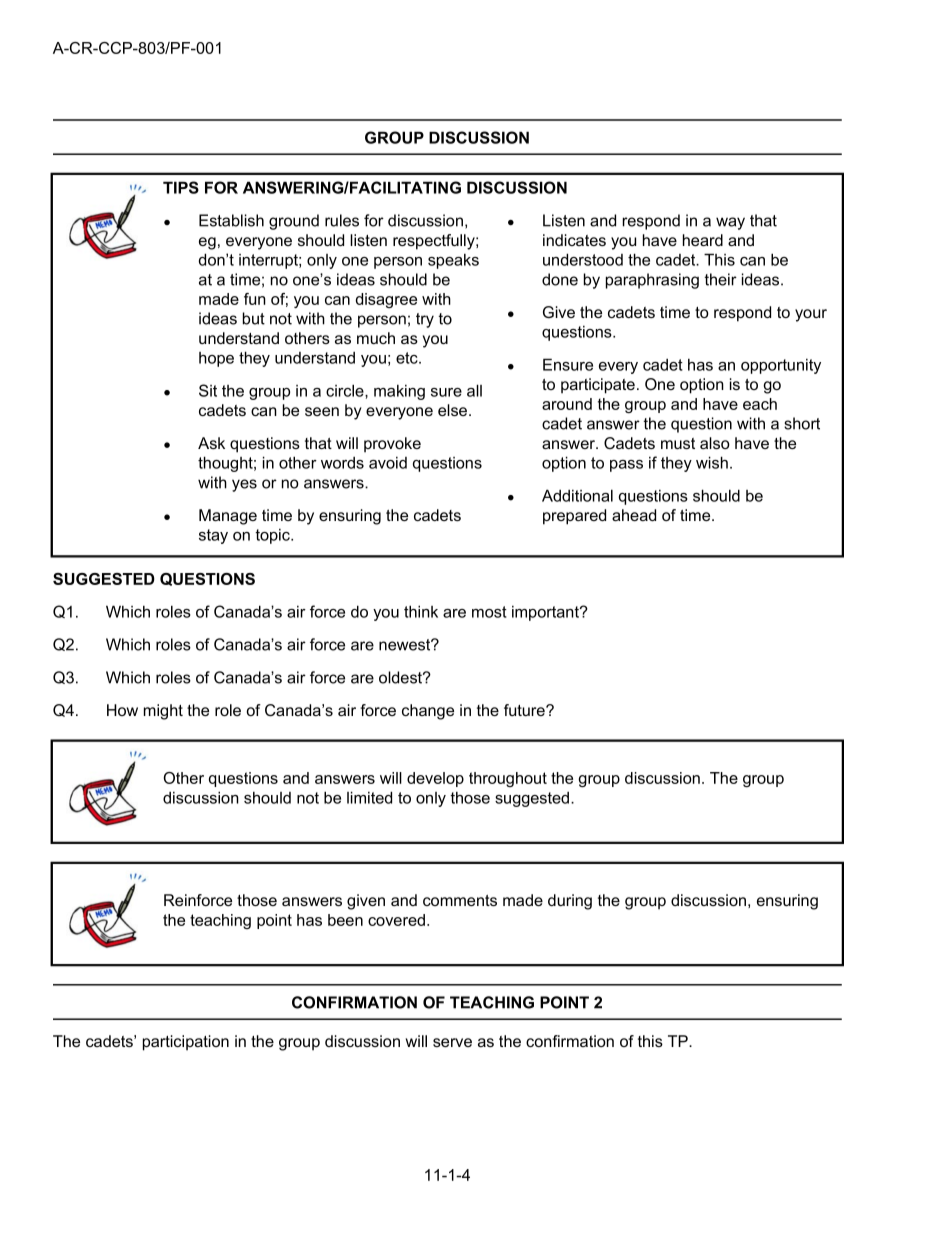  Describe the element at coordinates (460, 900) in the document. I see `comments` at that location.
